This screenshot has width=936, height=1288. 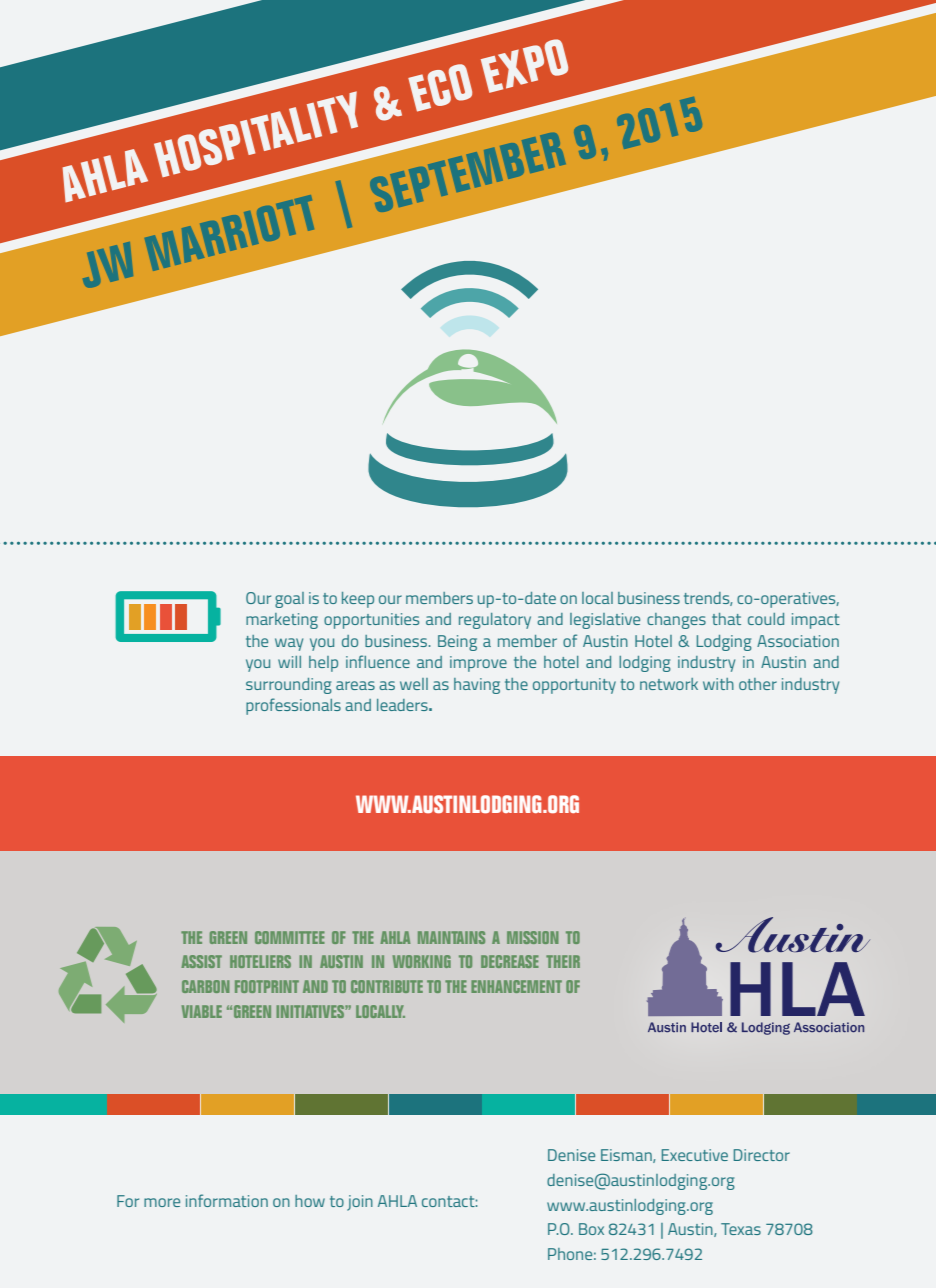 What do you see at coordinates (563, 961) in the screenshot?
I see `THEIR` at bounding box center [563, 961].
